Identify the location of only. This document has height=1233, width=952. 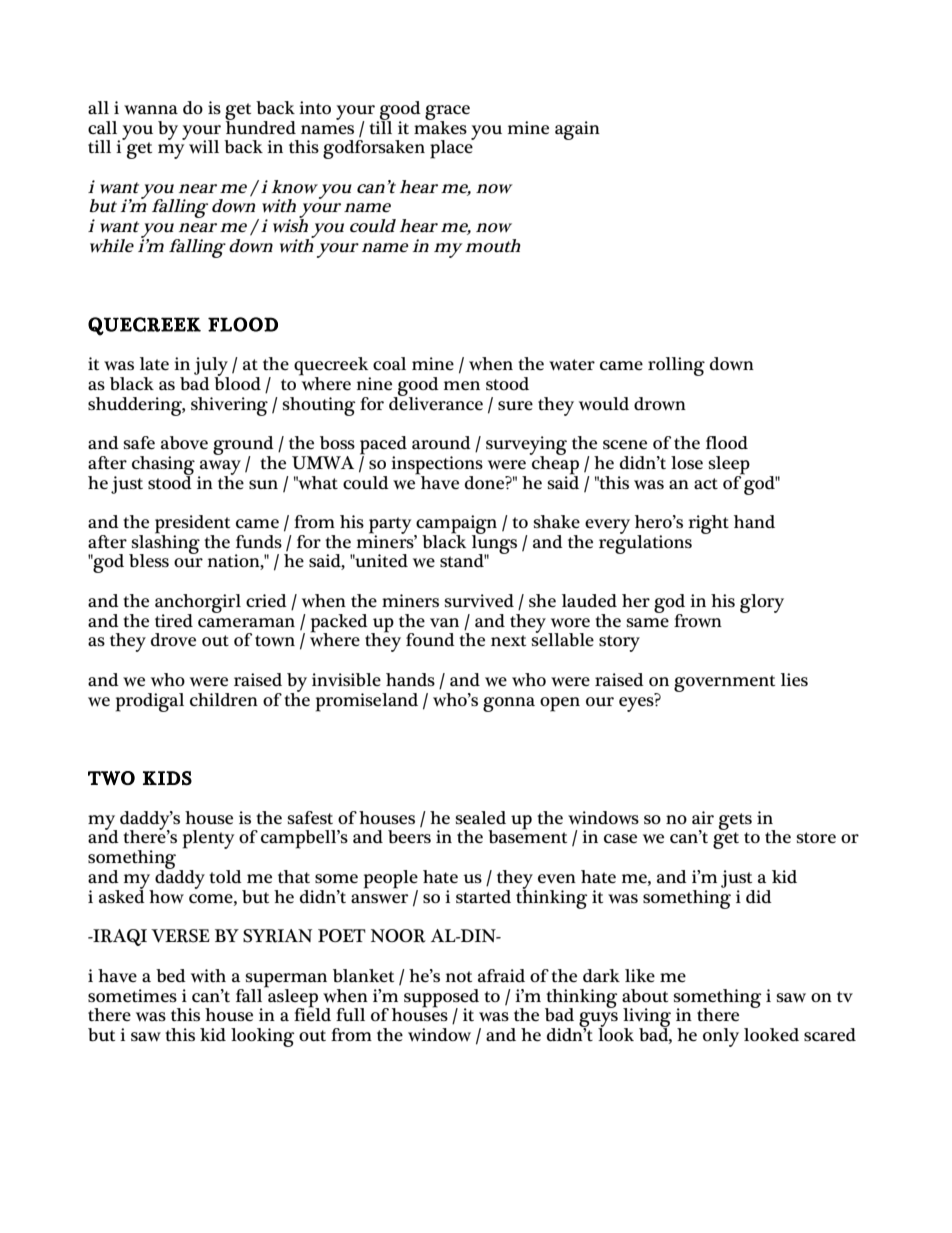
(721, 1037).
